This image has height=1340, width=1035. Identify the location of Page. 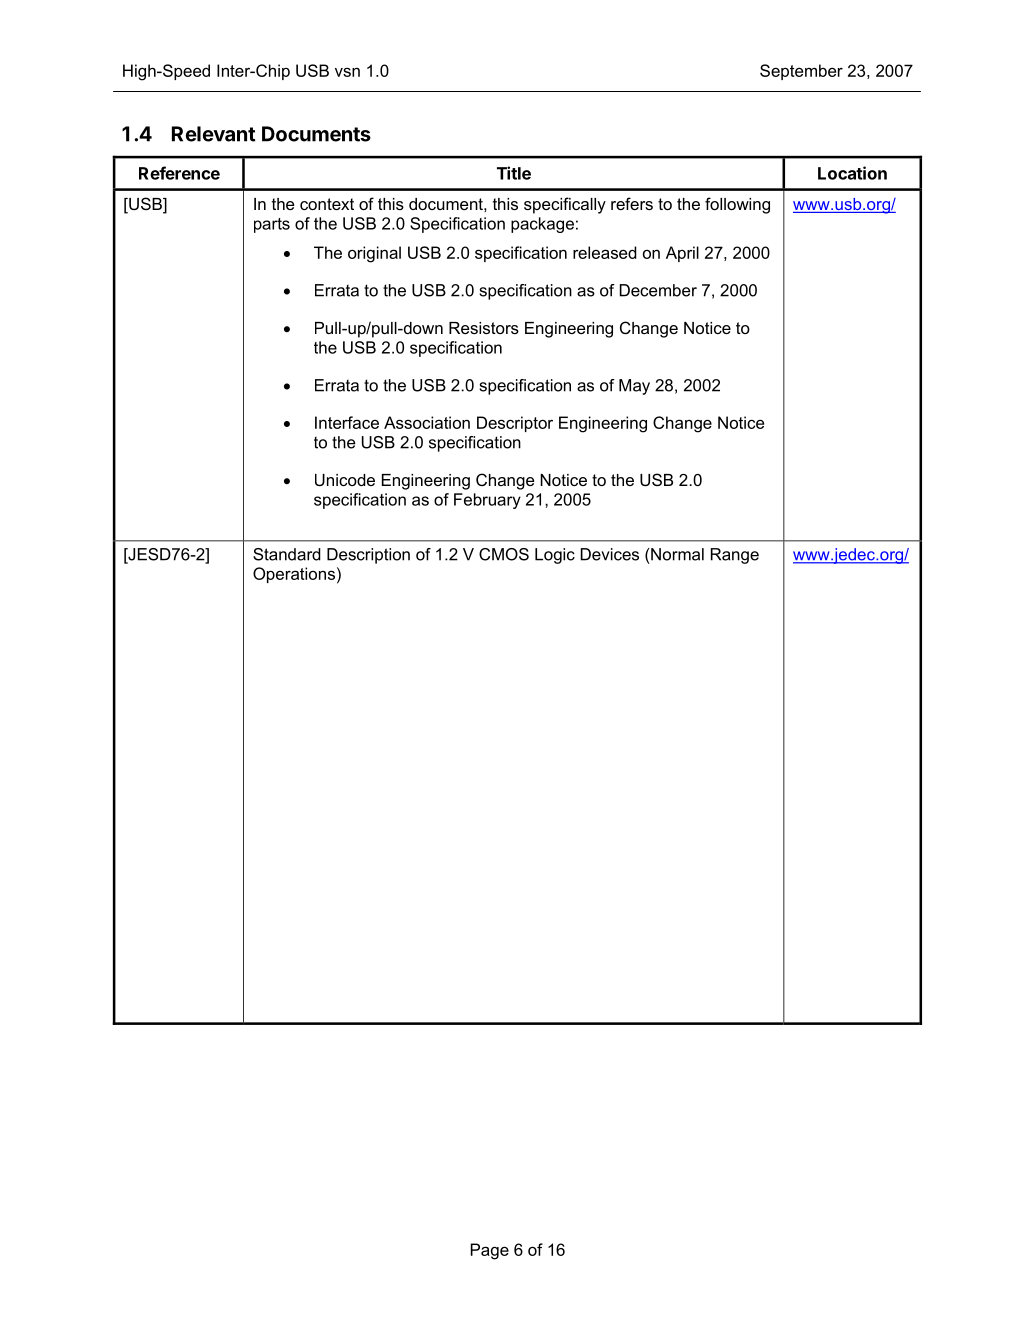
(490, 1251).
